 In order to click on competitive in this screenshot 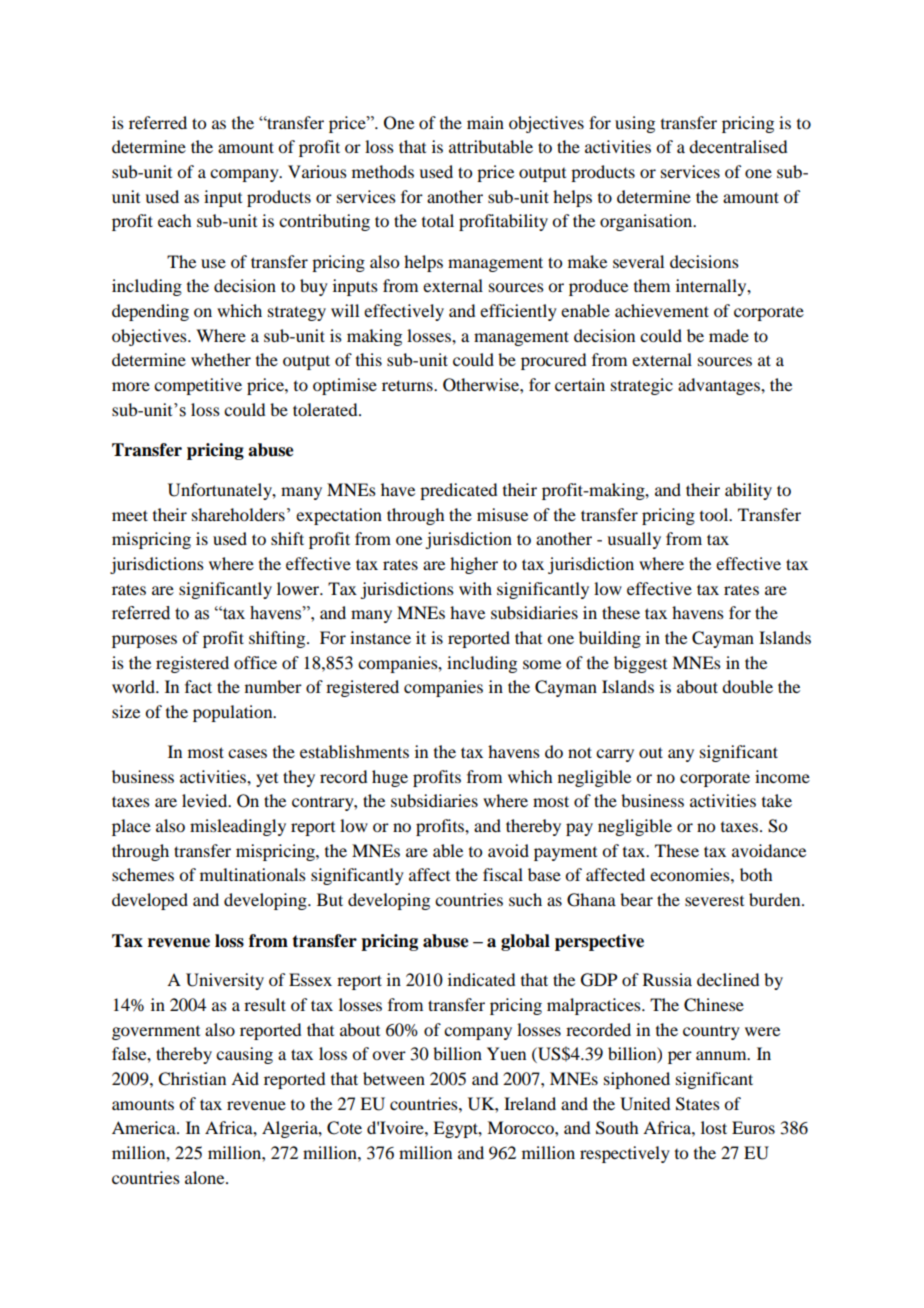, I will do `click(198, 386)`.
